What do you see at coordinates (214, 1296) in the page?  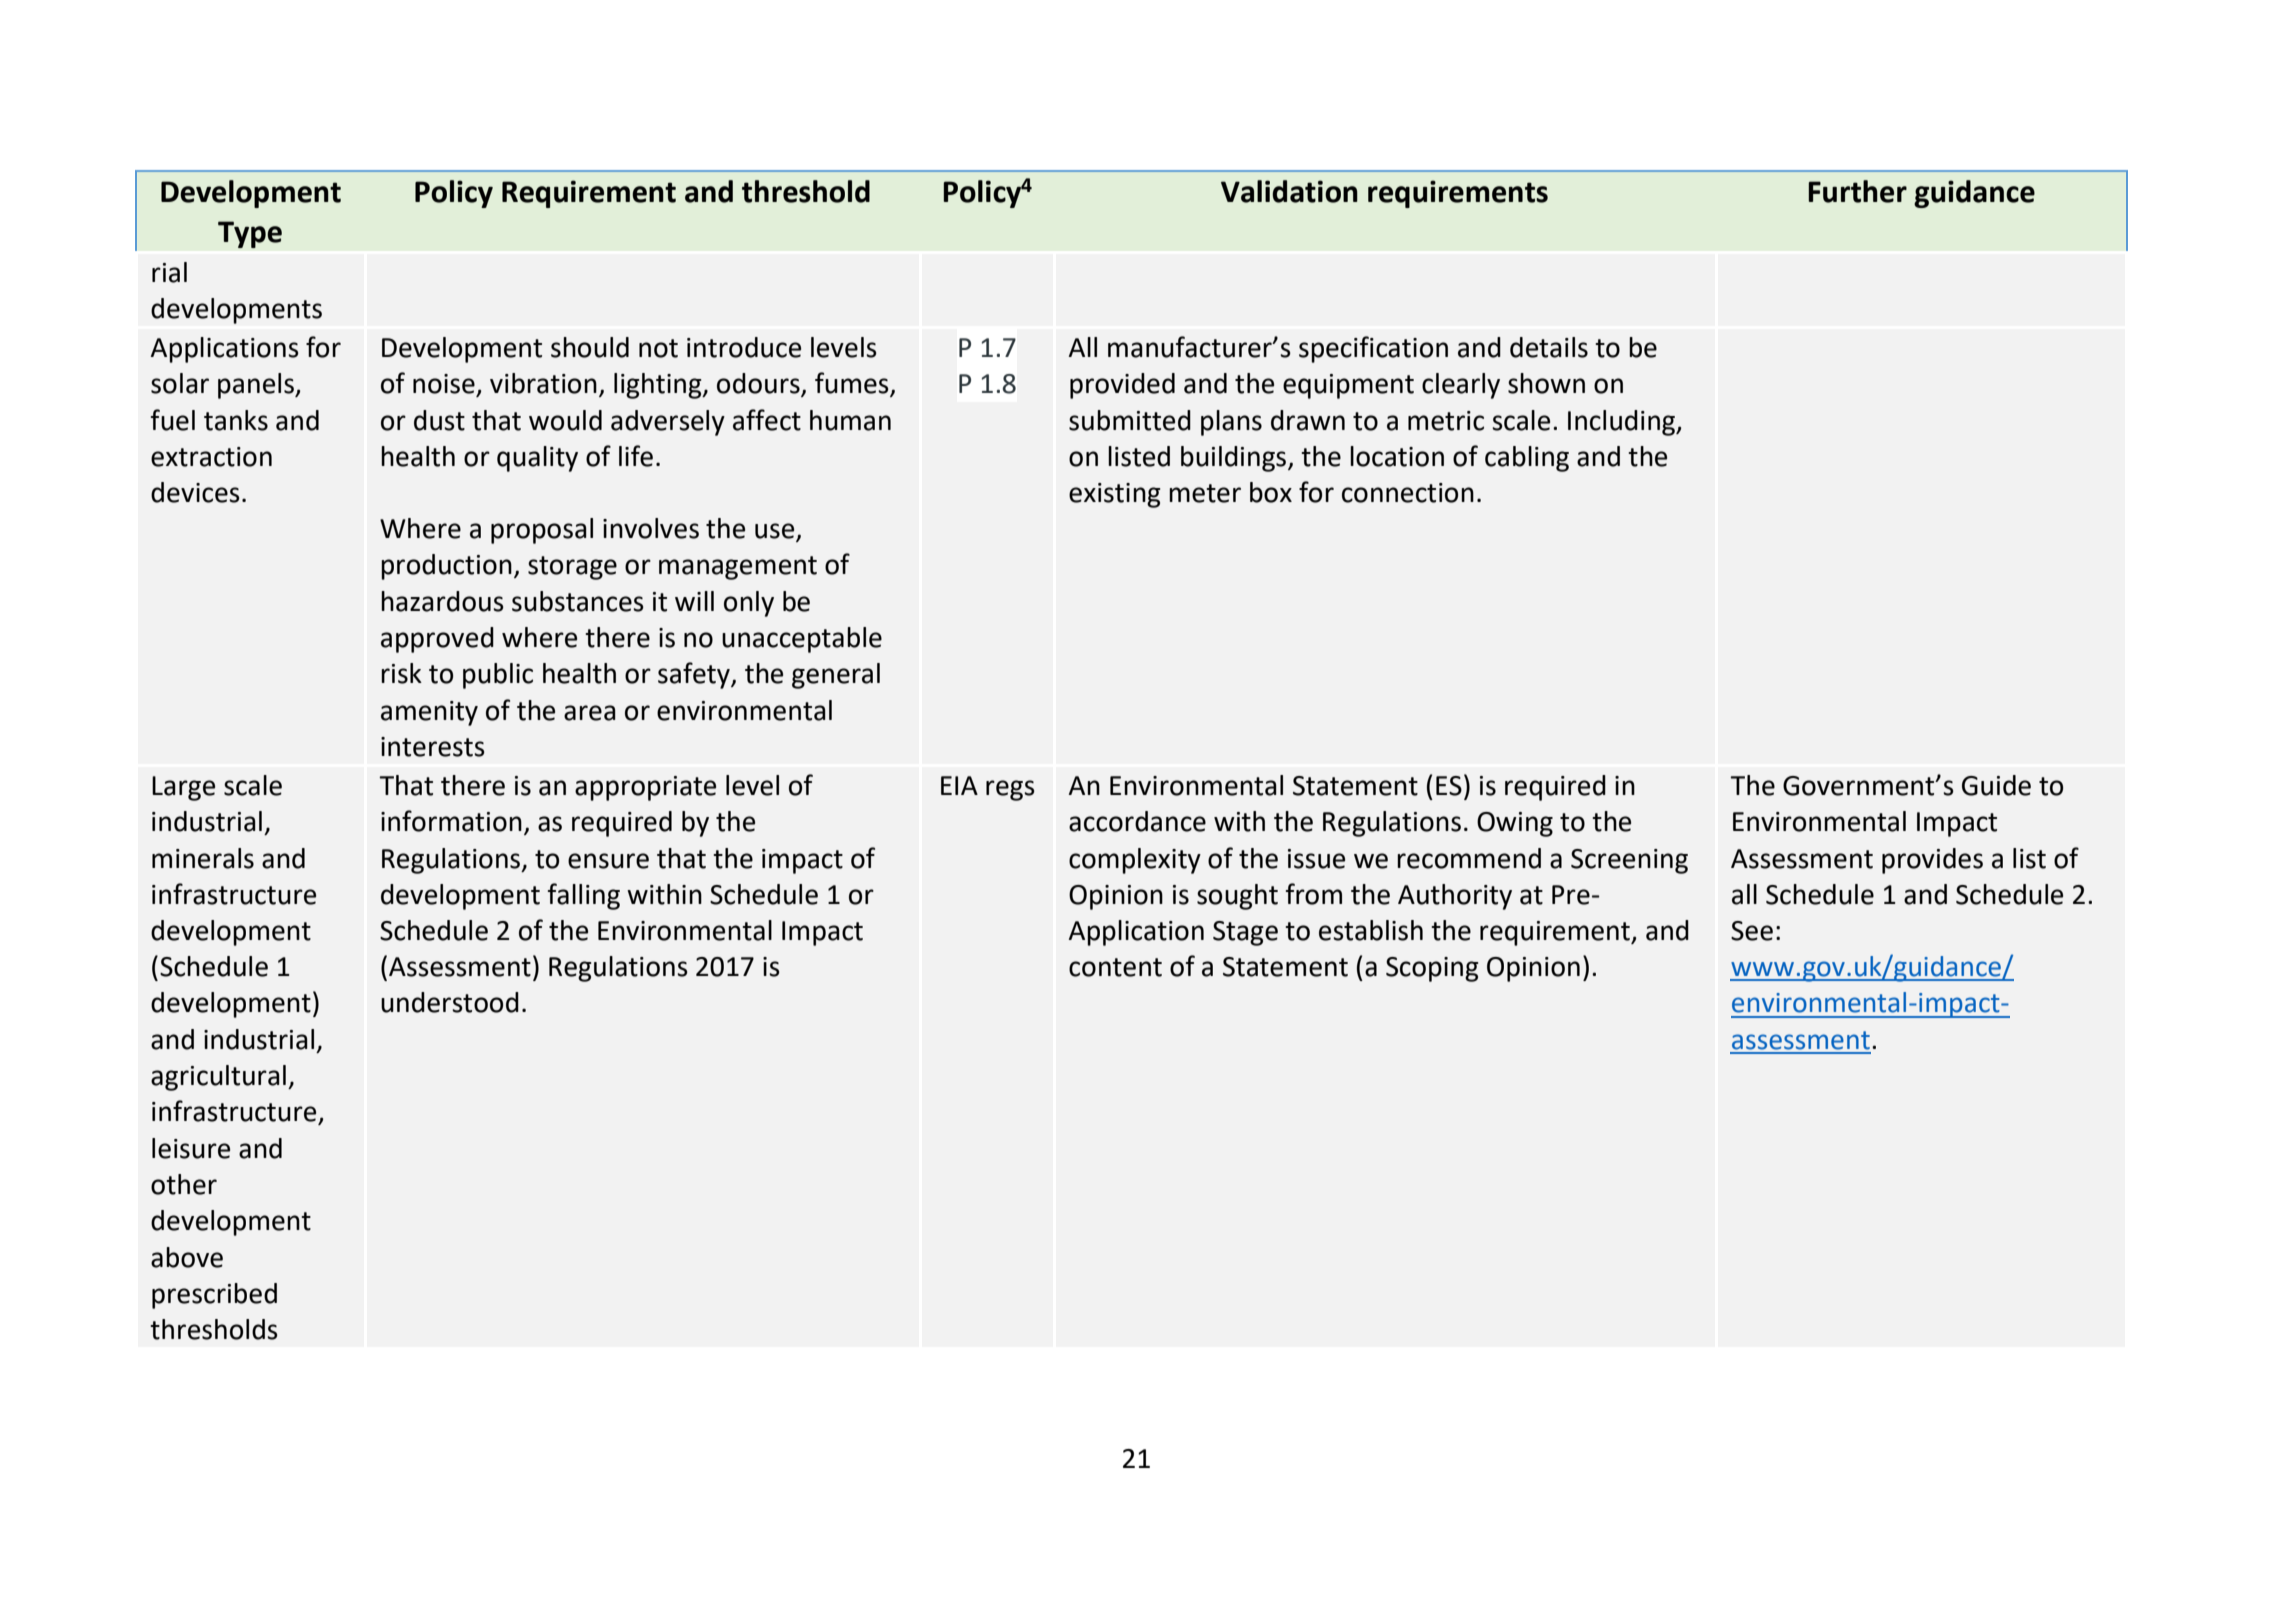 I see `prescribed` at bounding box center [214, 1296].
